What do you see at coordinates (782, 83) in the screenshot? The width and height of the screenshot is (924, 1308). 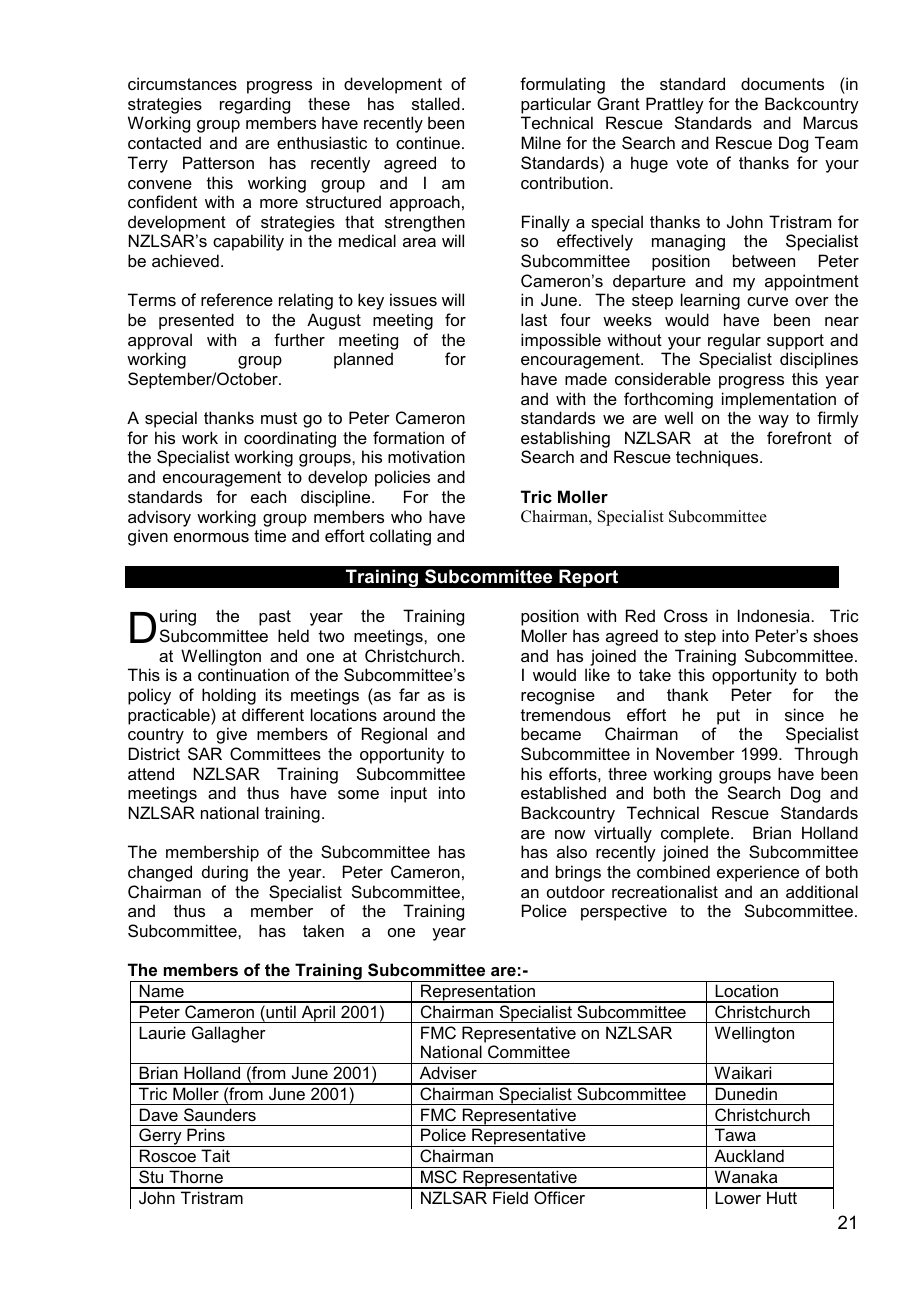 I see `documents` at bounding box center [782, 83].
